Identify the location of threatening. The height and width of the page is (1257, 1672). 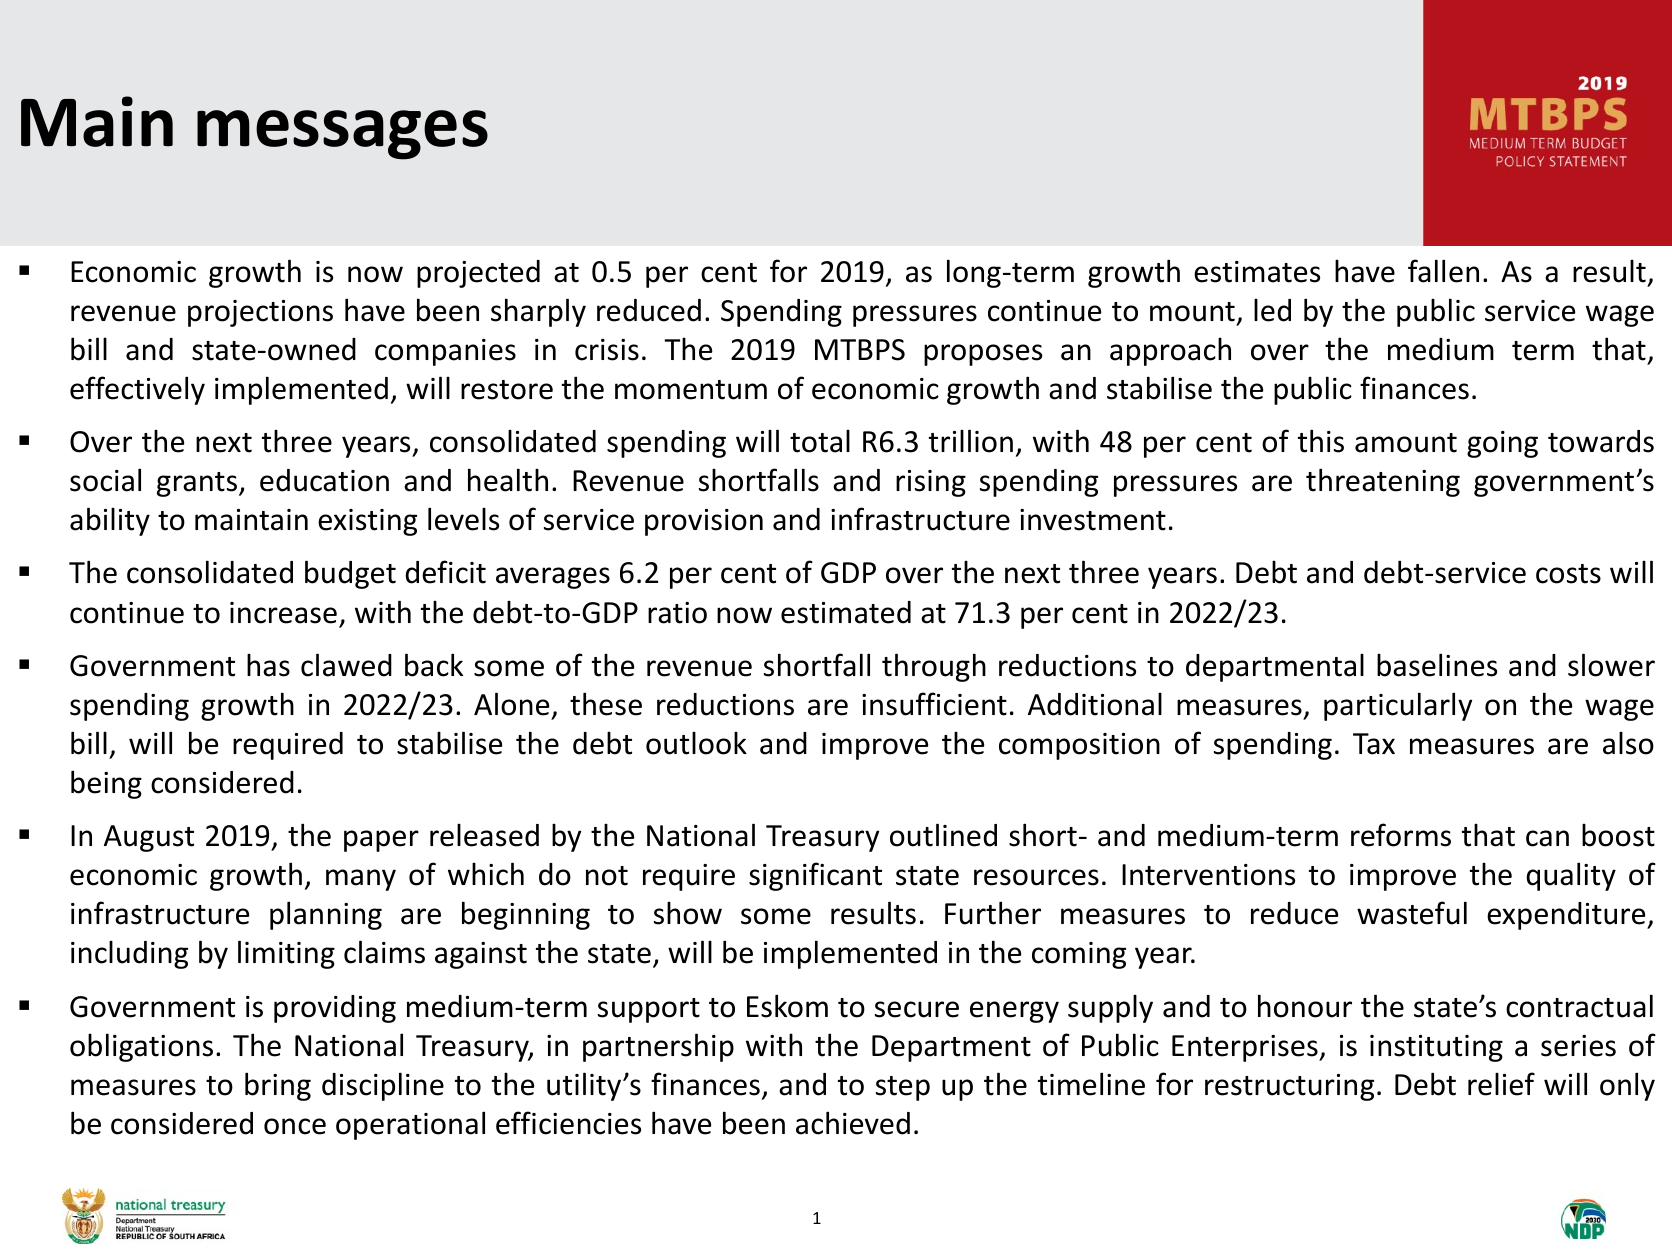
(1383, 482).
